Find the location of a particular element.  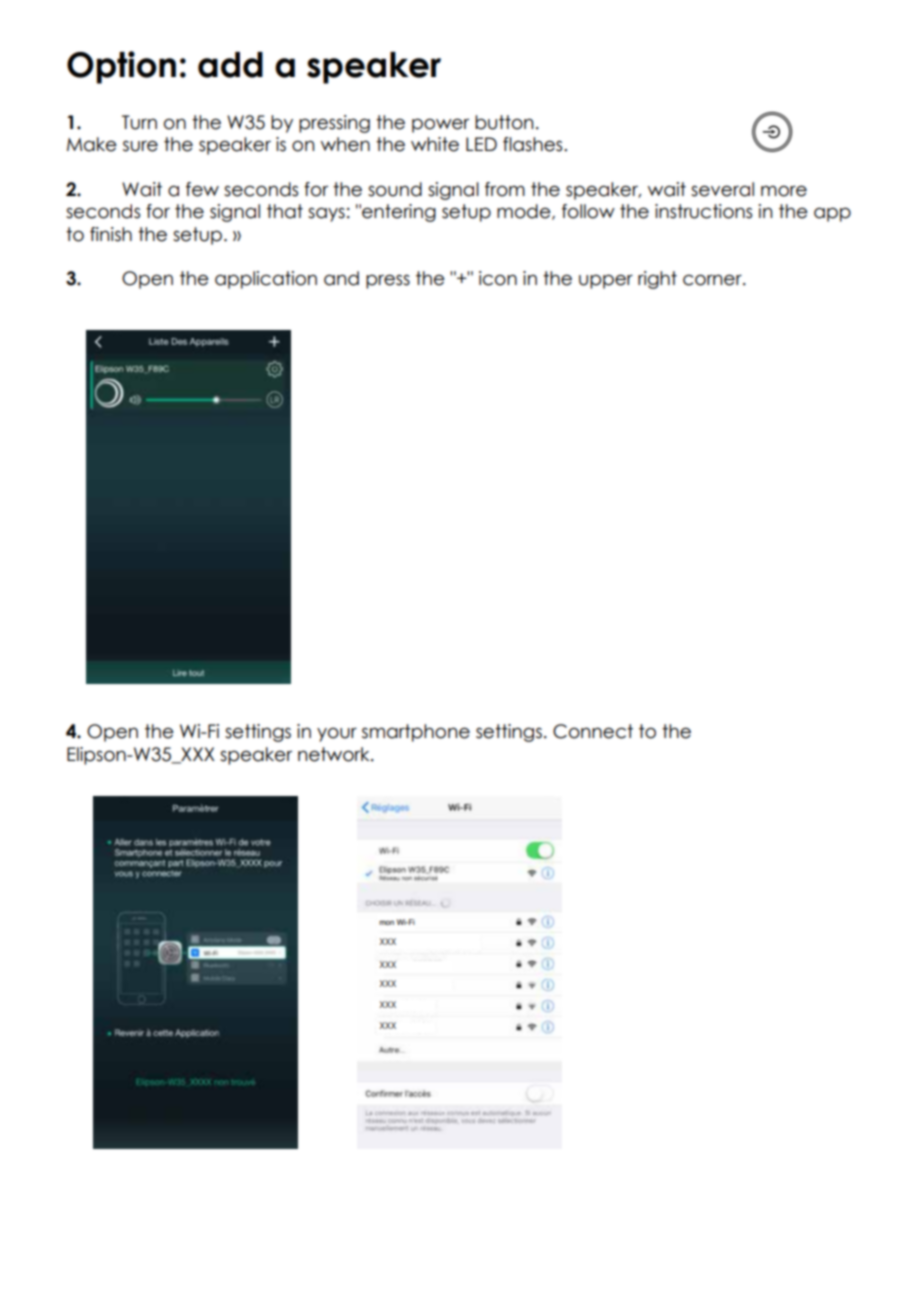

and is located at coordinates (341, 278).
